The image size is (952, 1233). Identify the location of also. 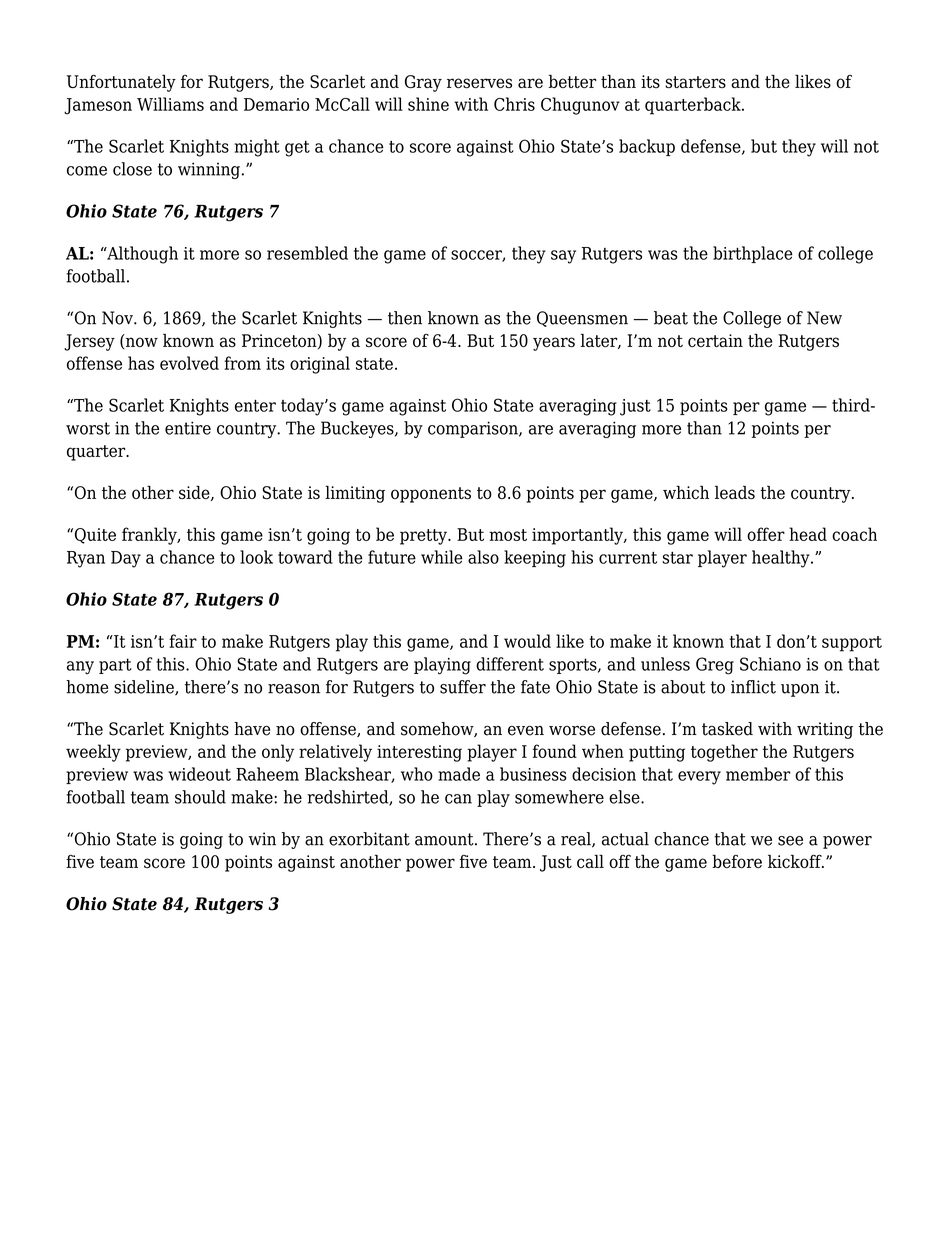
(483, 557).
